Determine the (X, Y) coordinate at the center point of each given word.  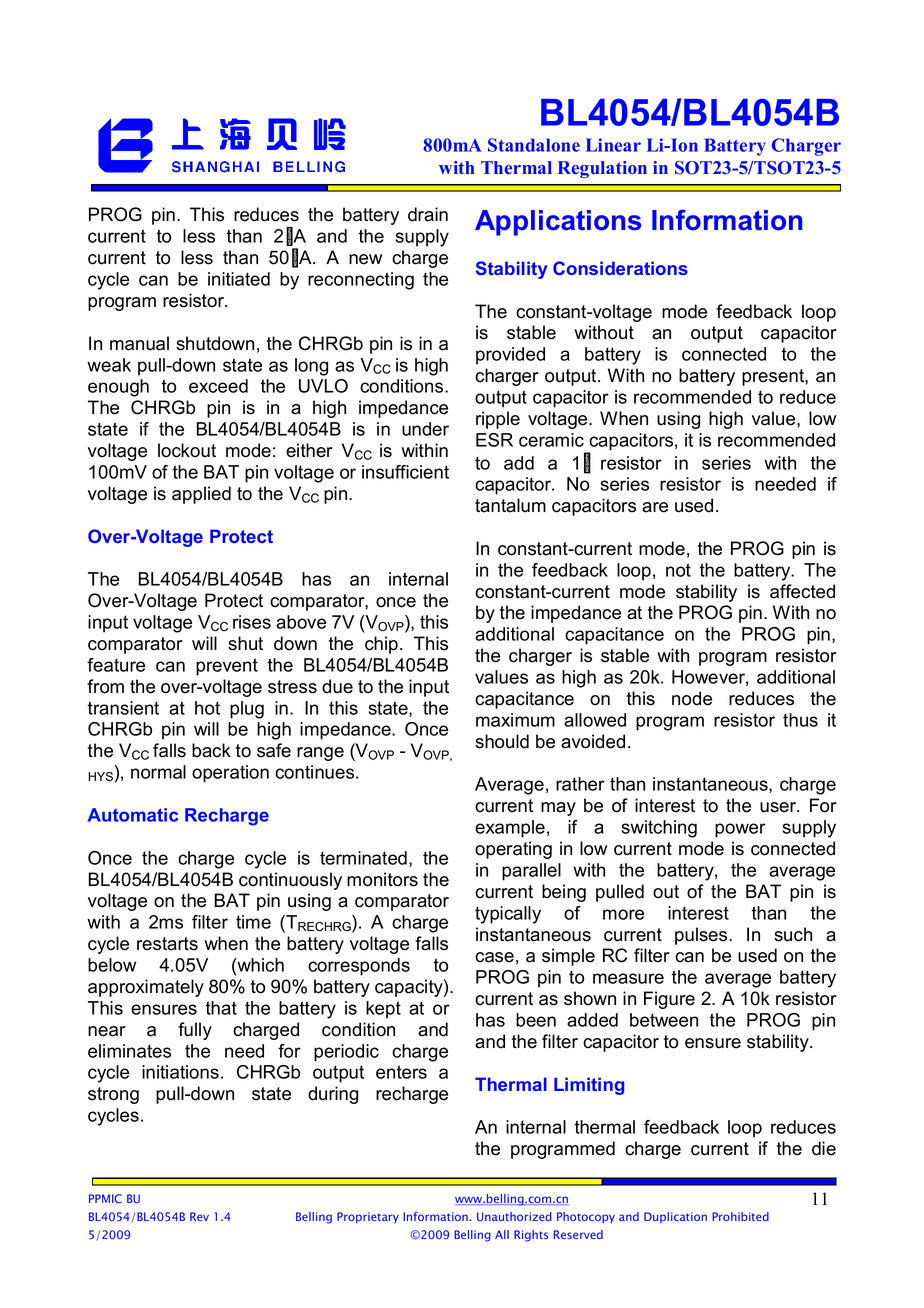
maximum (515, 720)
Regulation (602, 169)
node (692, 698)
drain (428, 214)
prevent (227, 667)
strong (113, 1095)
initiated (239, 279)
